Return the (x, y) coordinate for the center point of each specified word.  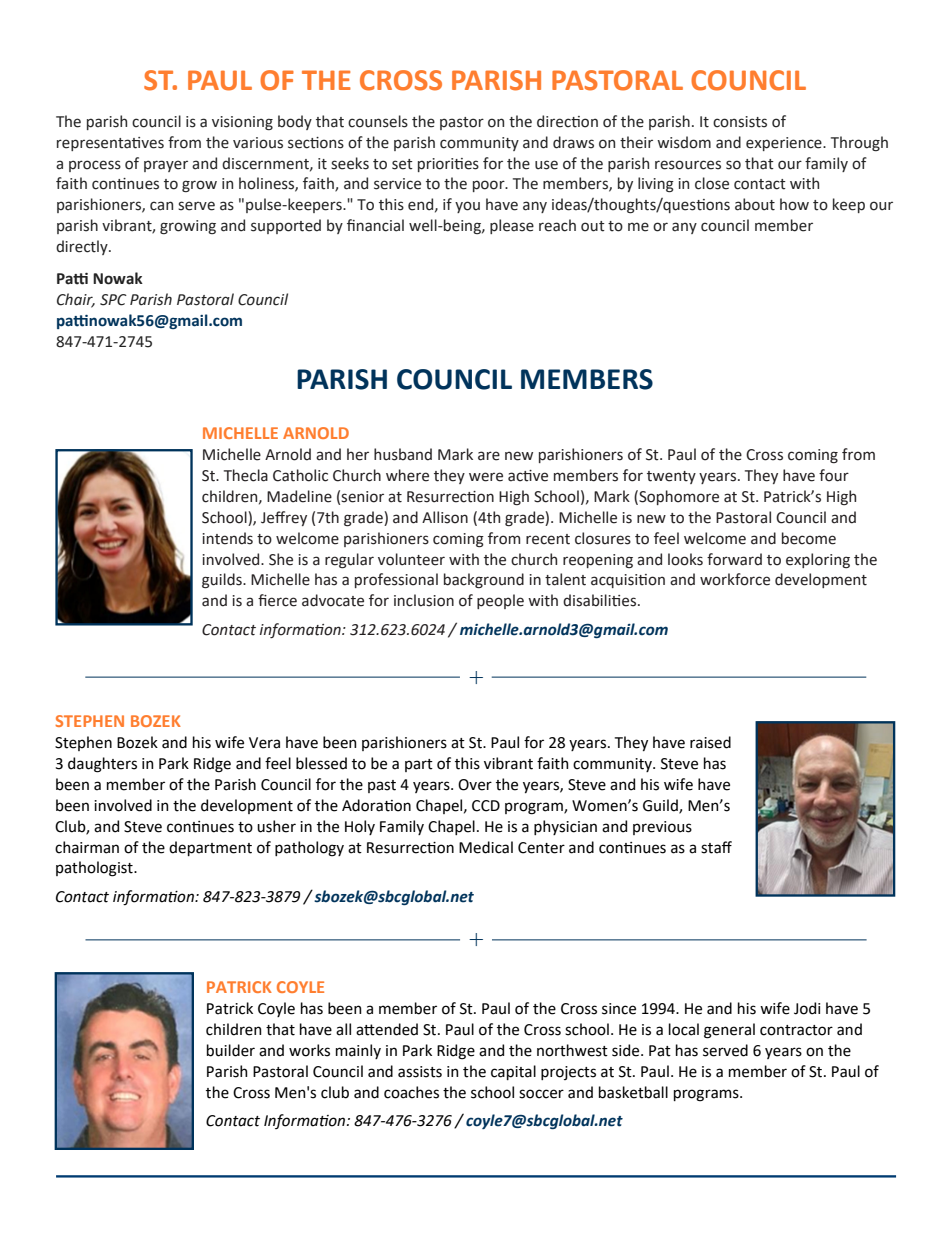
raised (710, 742)
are (489, 456)
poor (490, 186)
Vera (264, 743)
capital (513, 1072)
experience (785, 144)
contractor (796, 1030)
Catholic (300, 475)
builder (231, 1050)
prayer (166, 166)
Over (475, 785)
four (834, 475)
